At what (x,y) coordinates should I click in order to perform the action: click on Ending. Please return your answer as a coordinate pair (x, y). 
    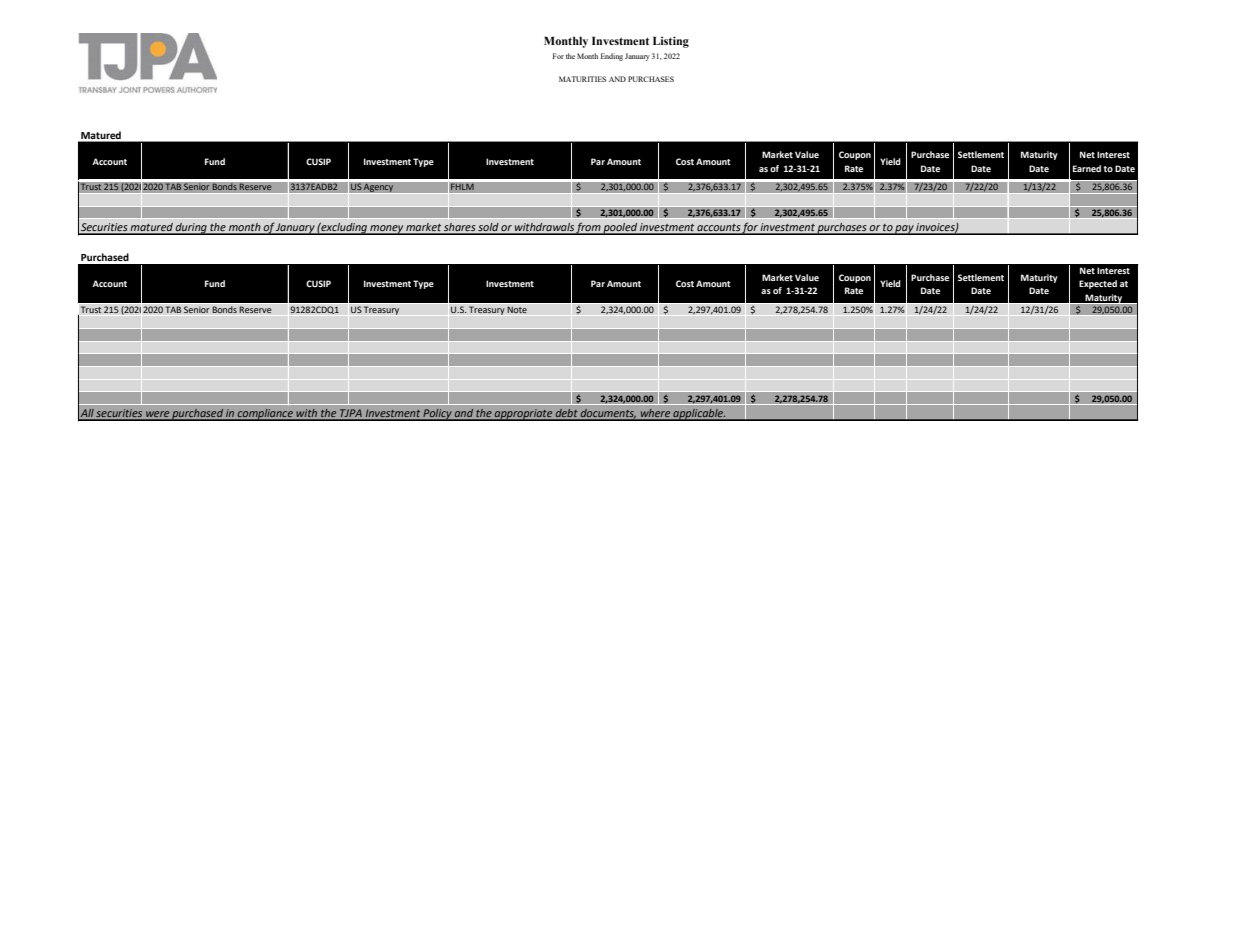
    Looking at the image, I should click on (612, 57).
